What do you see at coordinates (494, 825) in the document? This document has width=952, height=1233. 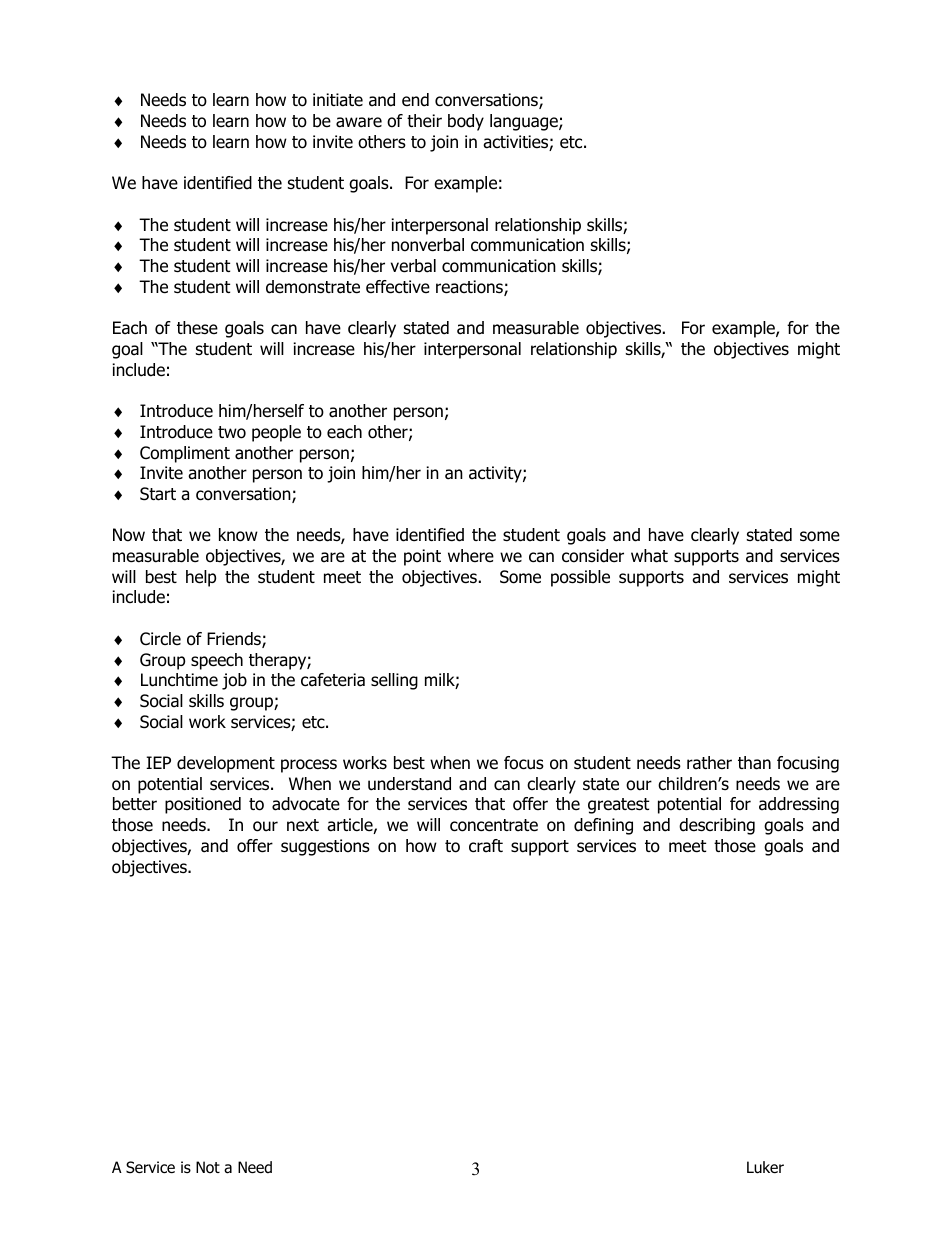 I see `concentrate` at bounding box center [494, 825].
